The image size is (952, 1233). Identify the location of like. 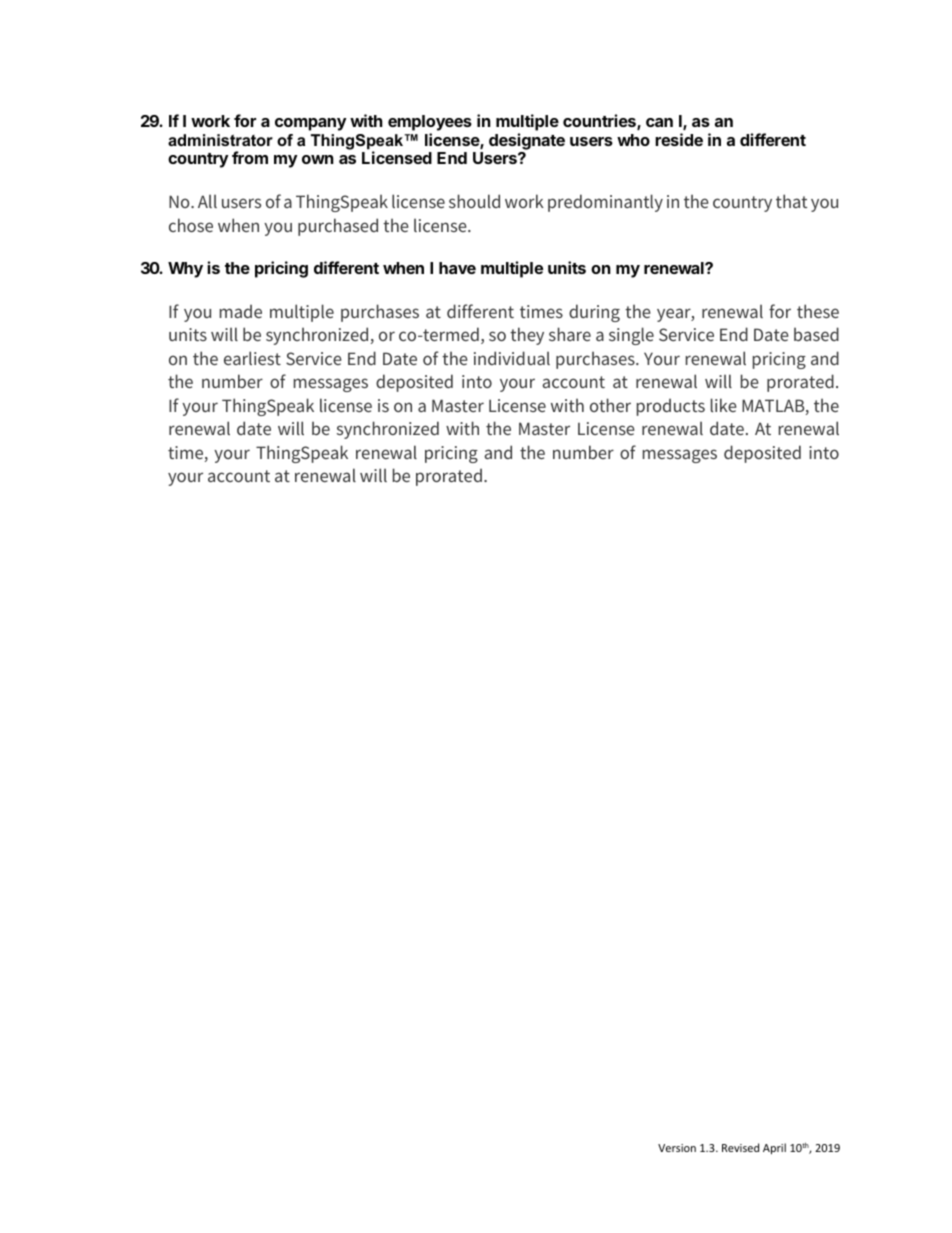
(723, 405).
